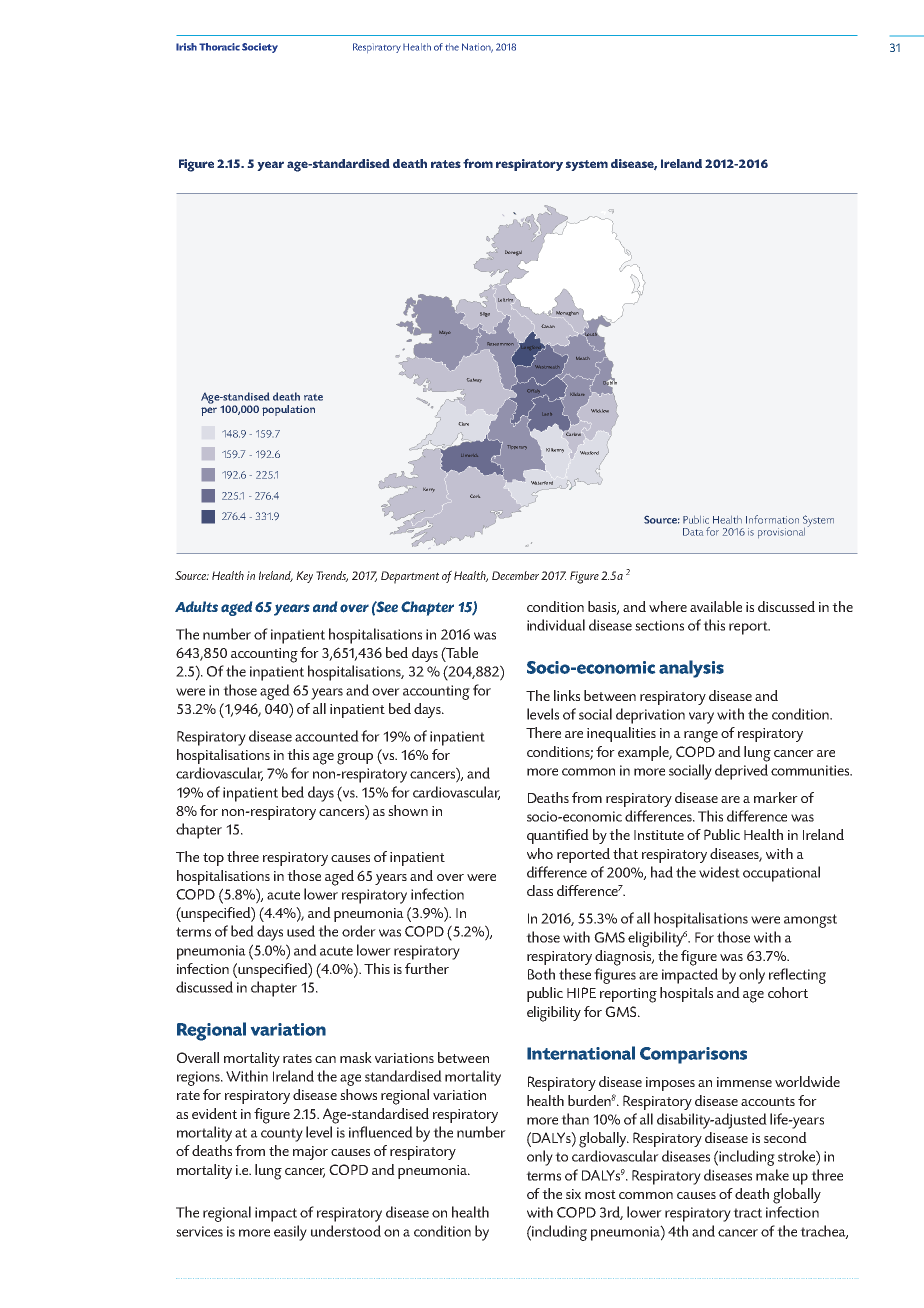 Image resolution: width=924 pixels, height=1308 pixels. What do you see at coordinates (260, 48) in the page?
I see `Society` at bounding box center [260, 48].
